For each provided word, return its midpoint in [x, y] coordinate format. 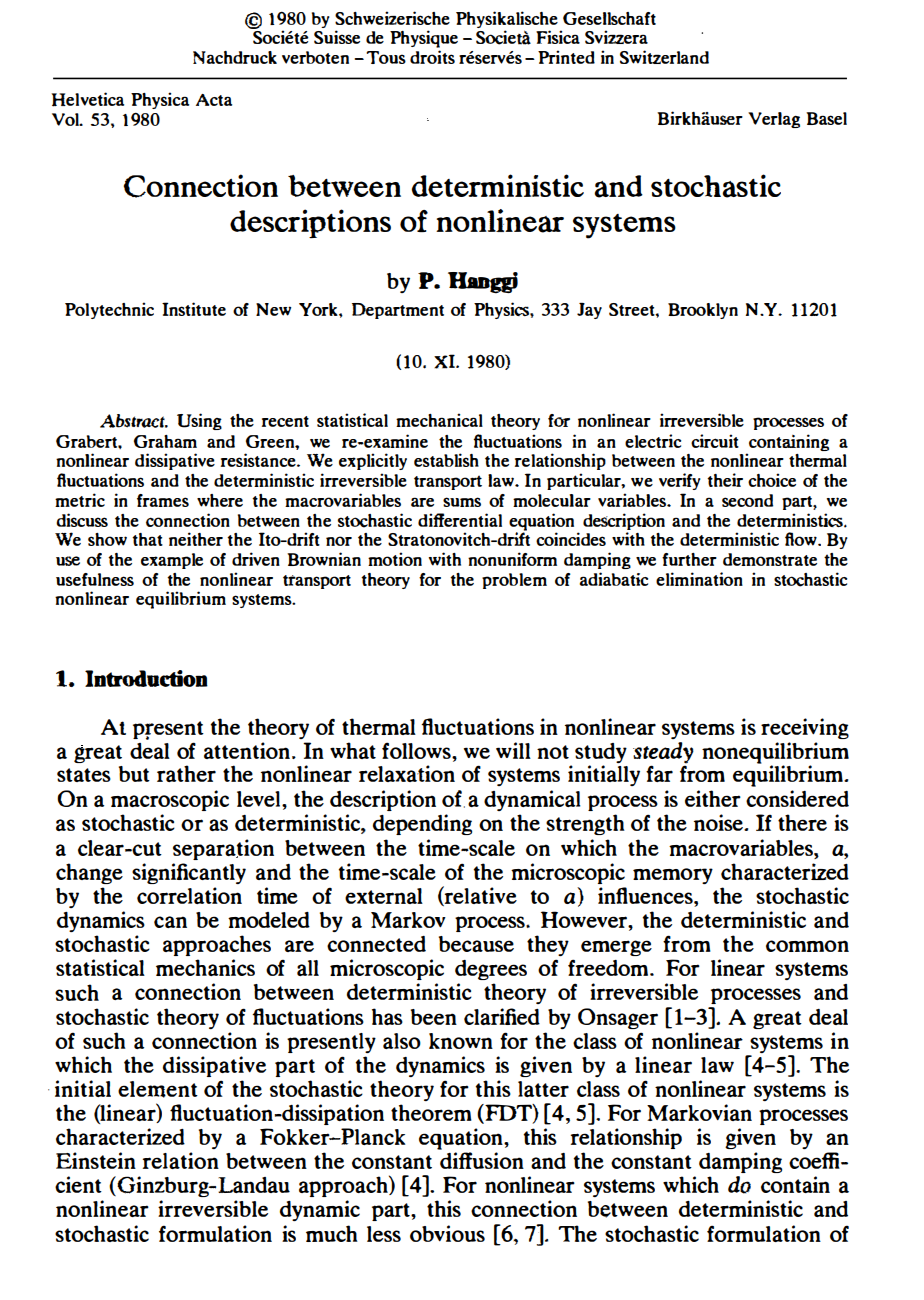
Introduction [146, 678]
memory [673, 876]
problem [514, 581]
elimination [699, 579]
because [476, 944]
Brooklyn [703, 311]
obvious [447, 1233]
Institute [194, 309]
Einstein [96, 1160]
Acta [214, 100]
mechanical [439, 420]
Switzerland [664, 57]
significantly [189, 873]
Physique [424, 40]
